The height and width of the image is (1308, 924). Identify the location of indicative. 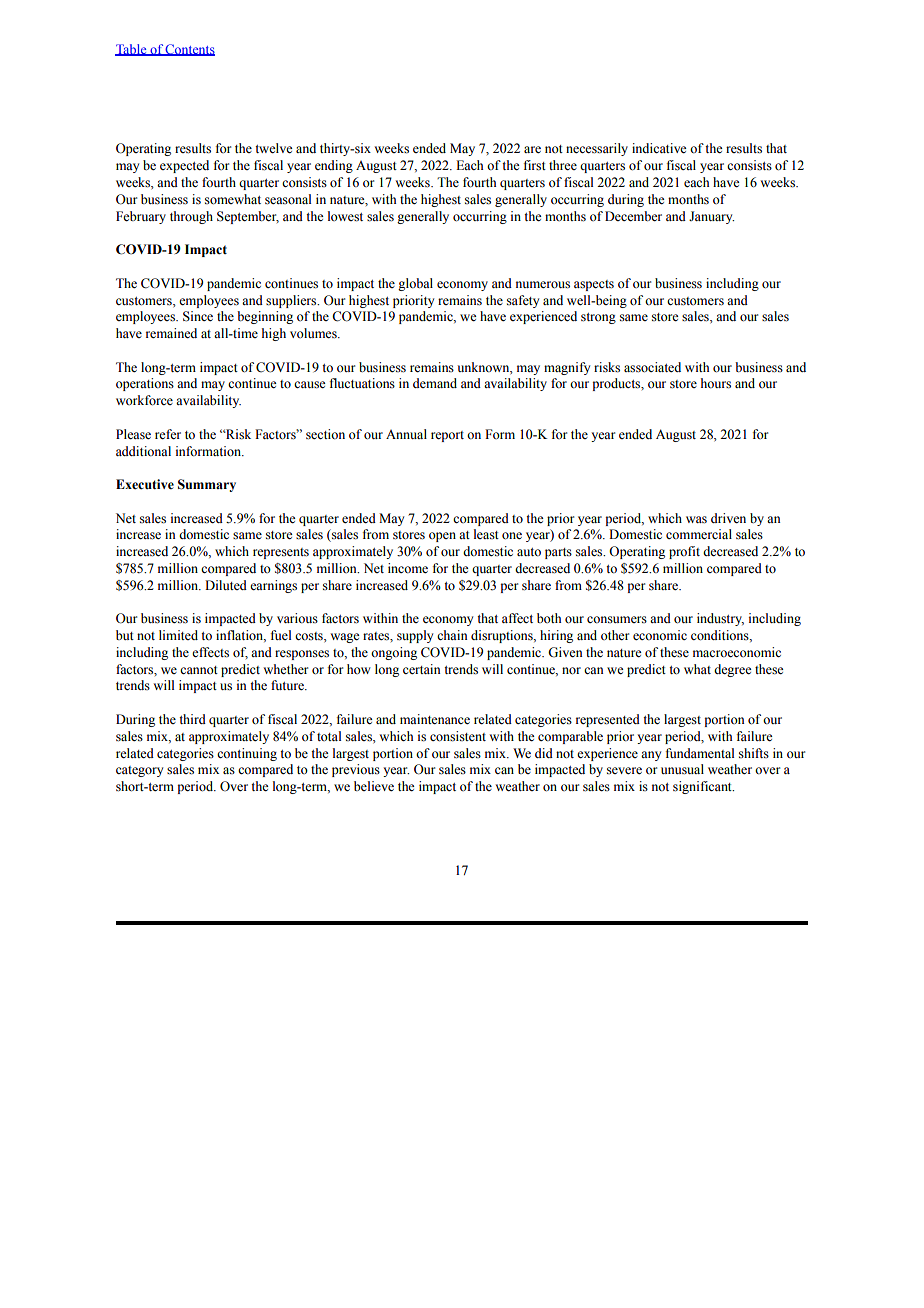
(659, 148).
